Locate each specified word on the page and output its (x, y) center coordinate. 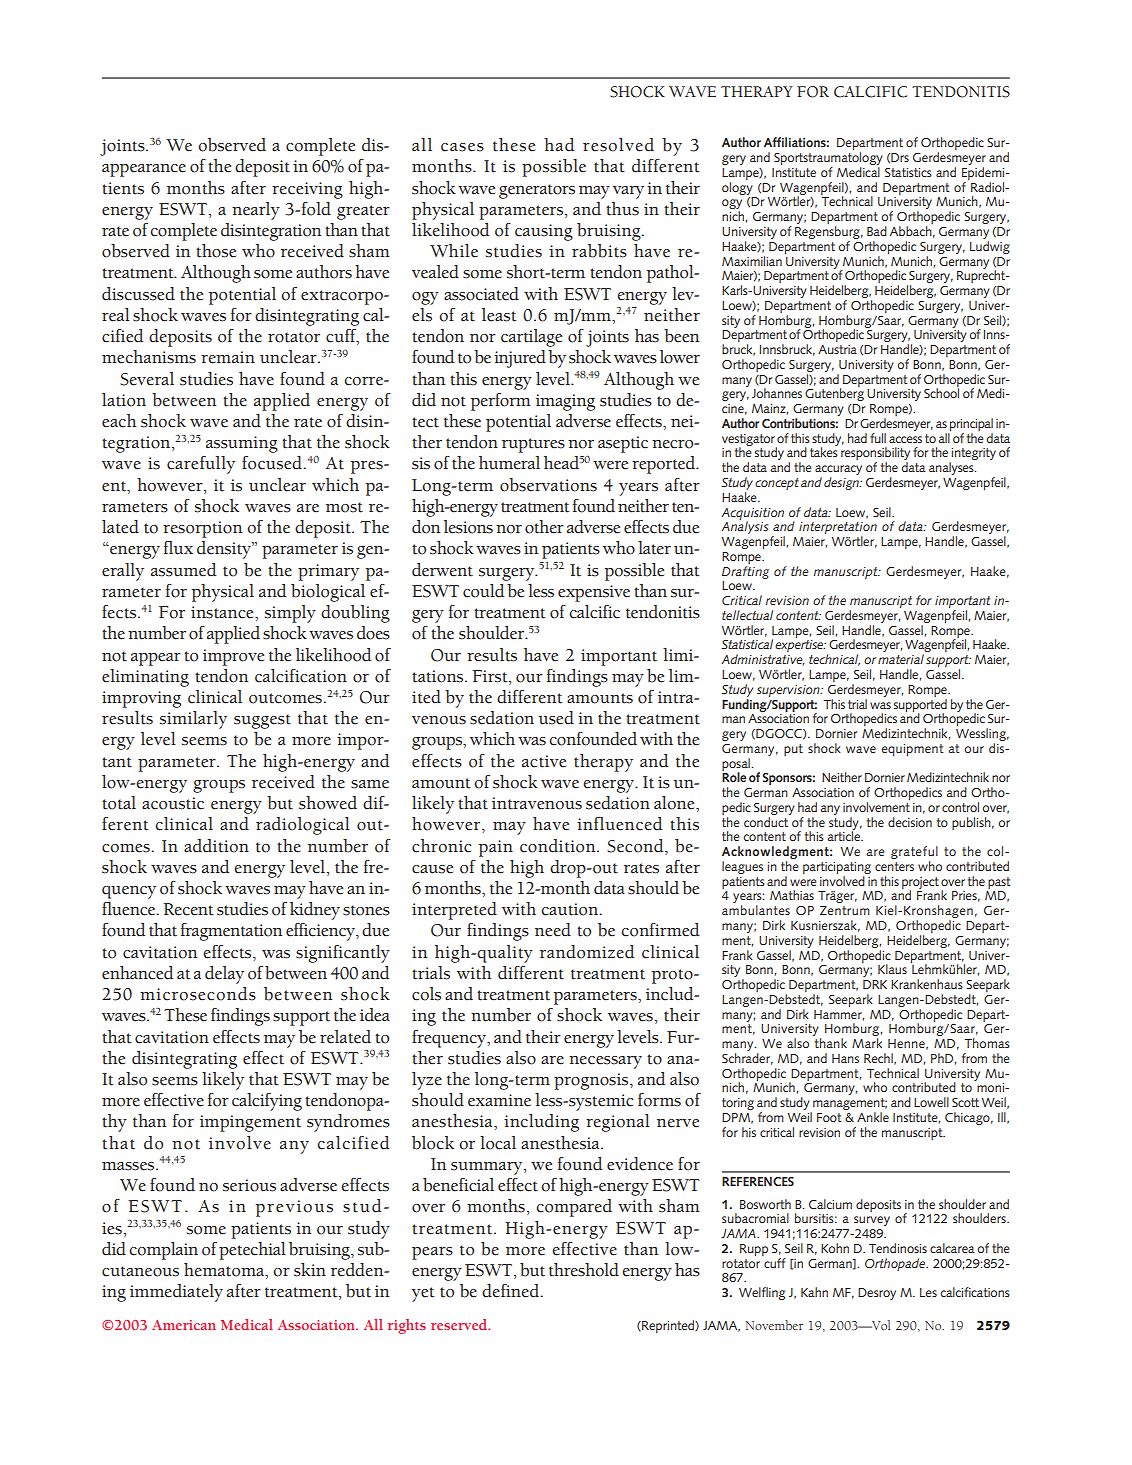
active (544, 761)
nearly (256, 211)
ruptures (533, 445)
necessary (605, 1062)
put (793, 750)
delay (224, 975)
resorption (202, 529)
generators (537, 191)
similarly (193, 720)
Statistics (908, 172)
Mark (867, 1043)
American (184, 1325)
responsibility (875, 455)
